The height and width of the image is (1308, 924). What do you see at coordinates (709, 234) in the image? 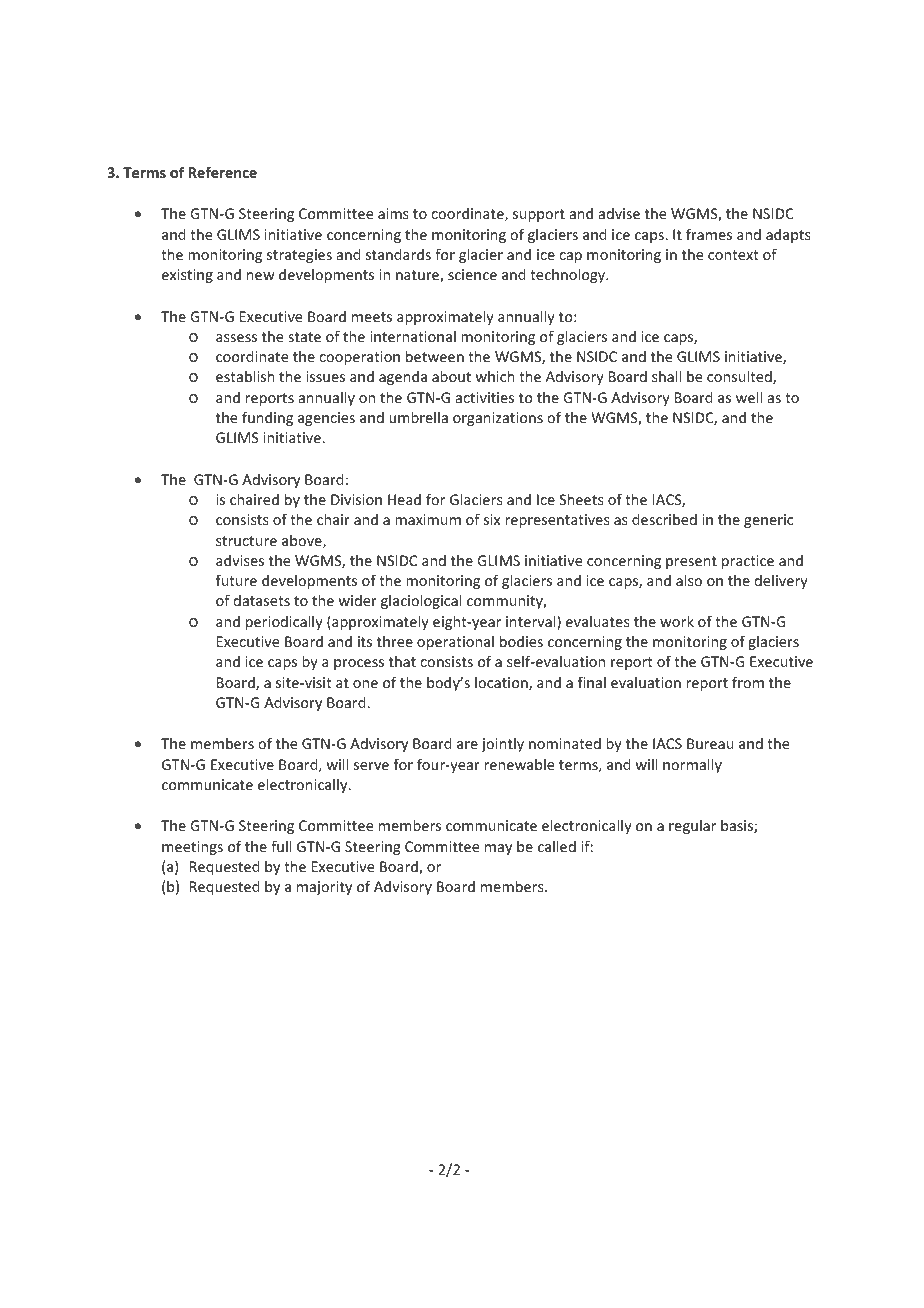
I see `frames` at bounding box center [709, 234].
